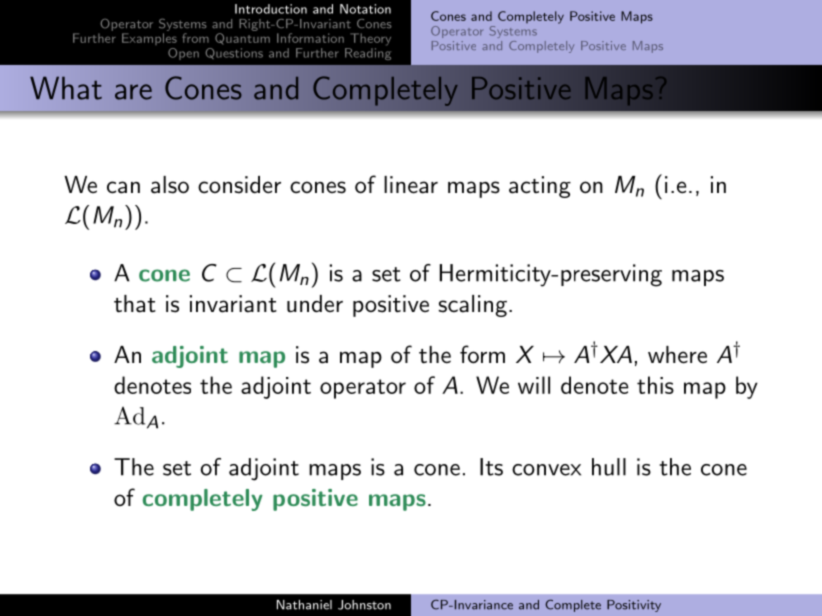  What do you see at coordinates (365, 9) in the document?
I see `Notation` at bounding box center [365, 9].
